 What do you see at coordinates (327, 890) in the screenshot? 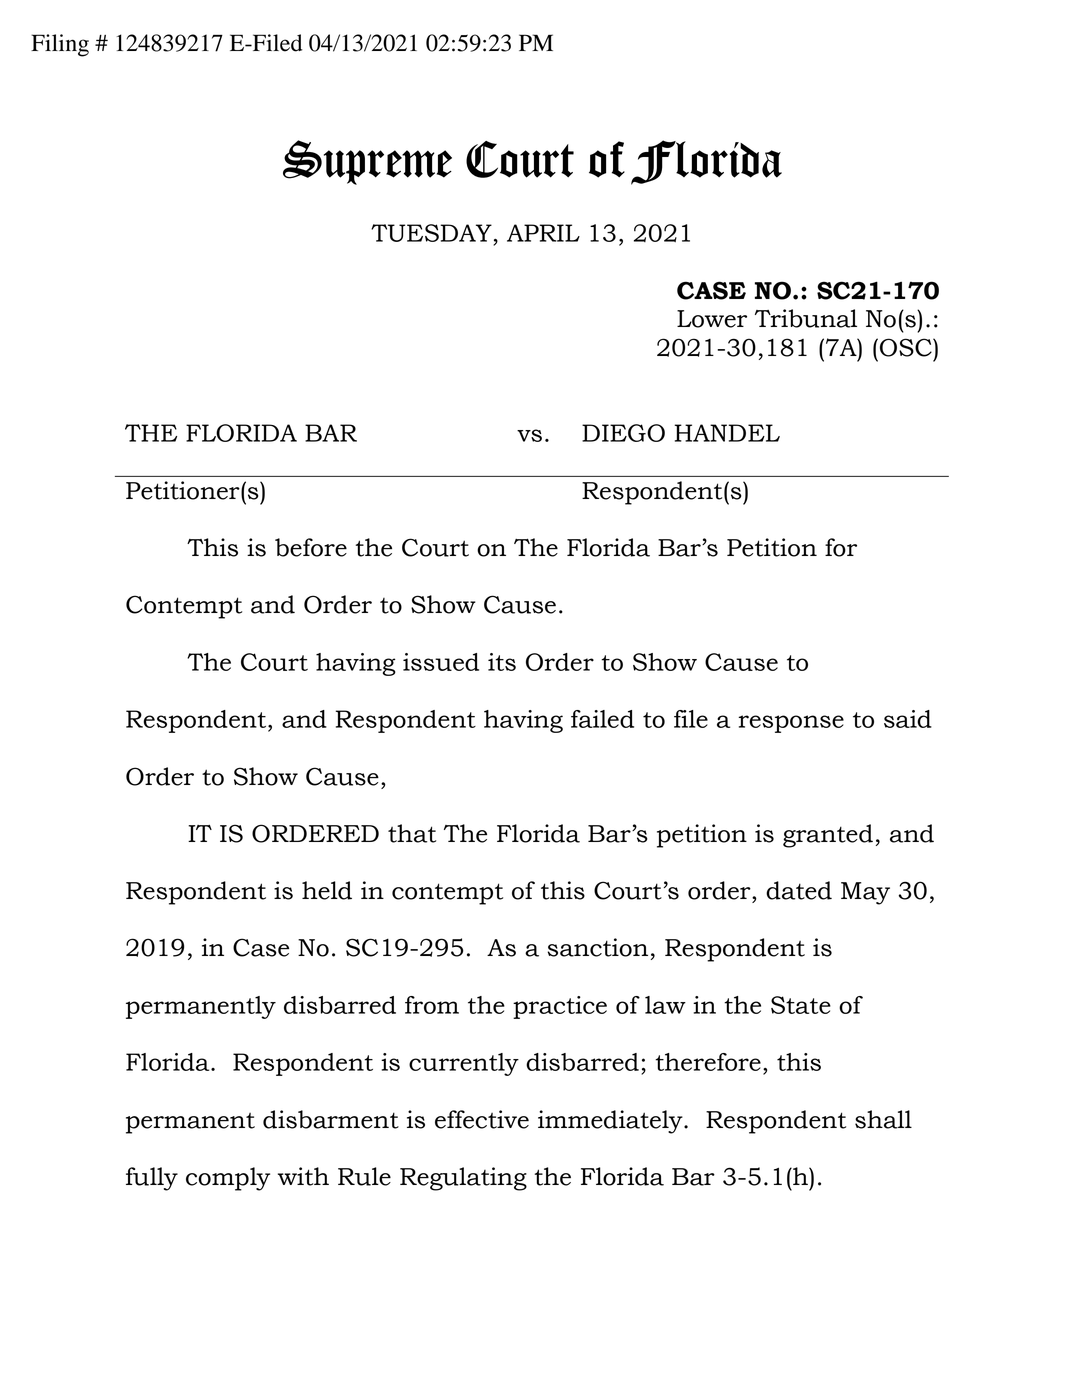
I see `held` at bounding box center [327, 890].
